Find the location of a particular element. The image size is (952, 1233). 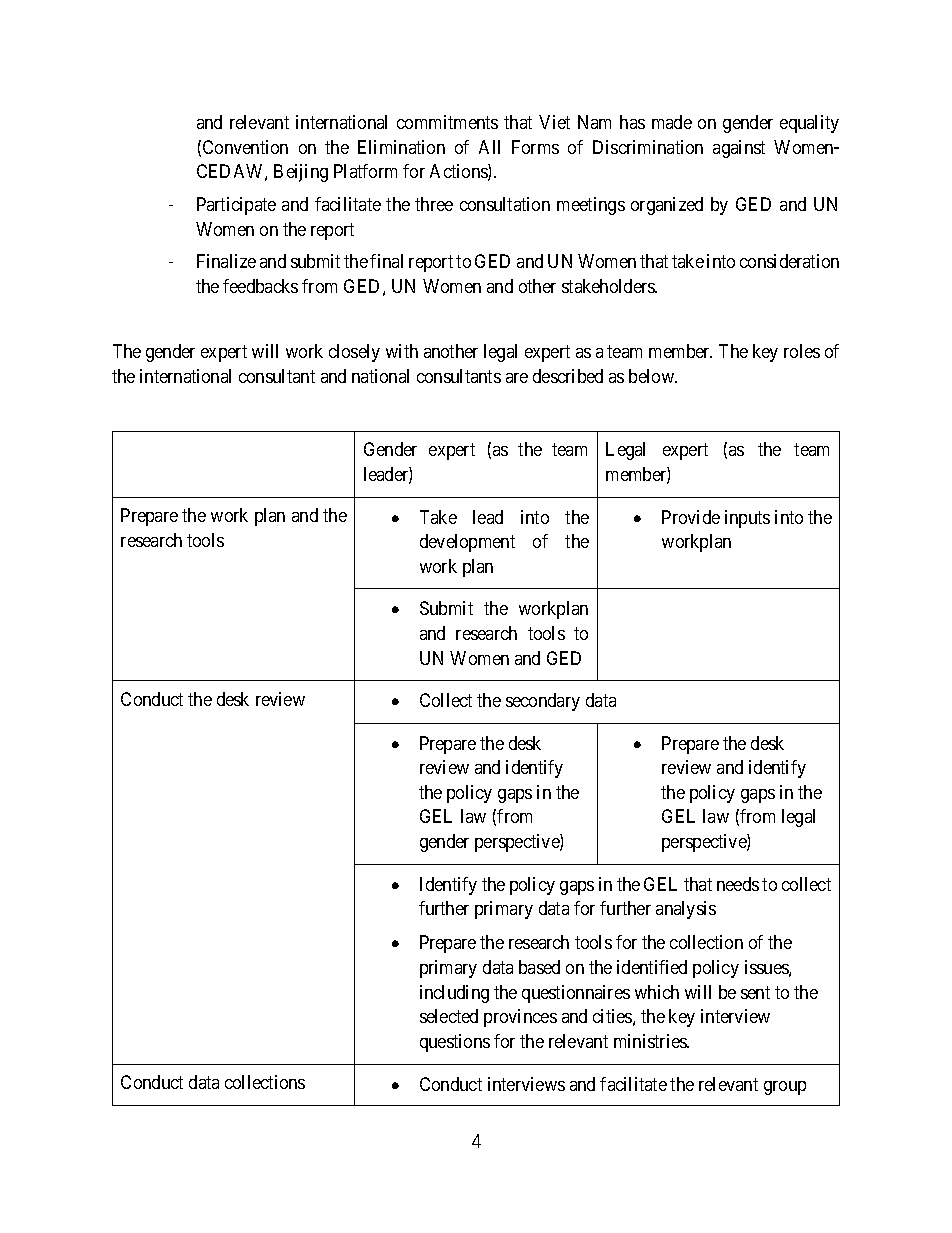

inputs is located at coordinates (747, 519).
